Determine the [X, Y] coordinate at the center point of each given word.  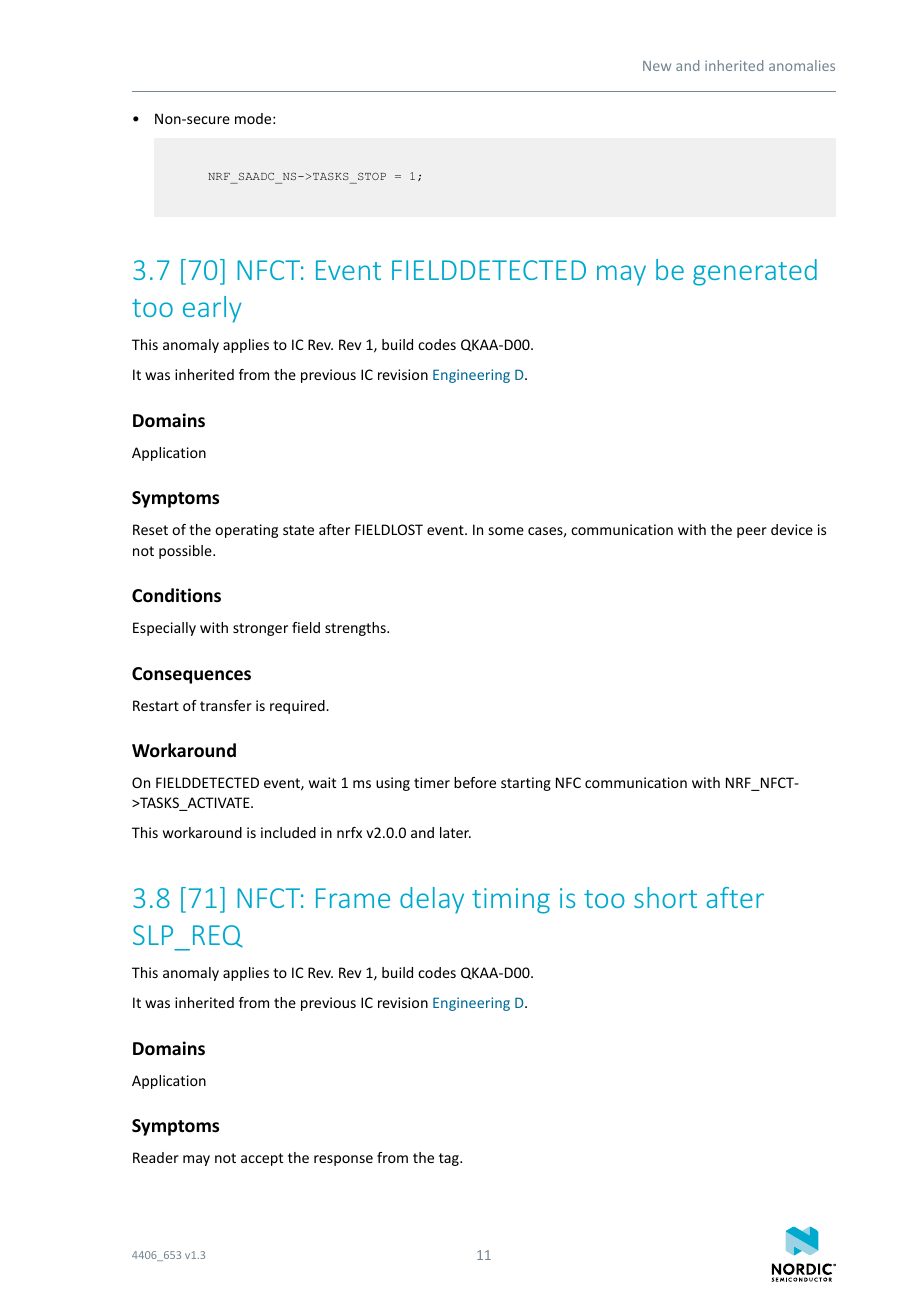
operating [246, 531]
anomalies [802, 65]
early [212, 309]
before [475, 782]
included [288, 832]
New [657, 66]
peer [752, 532]
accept [262, 1159]
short [665, 897]
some [506, 531]
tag [450, 1159]
